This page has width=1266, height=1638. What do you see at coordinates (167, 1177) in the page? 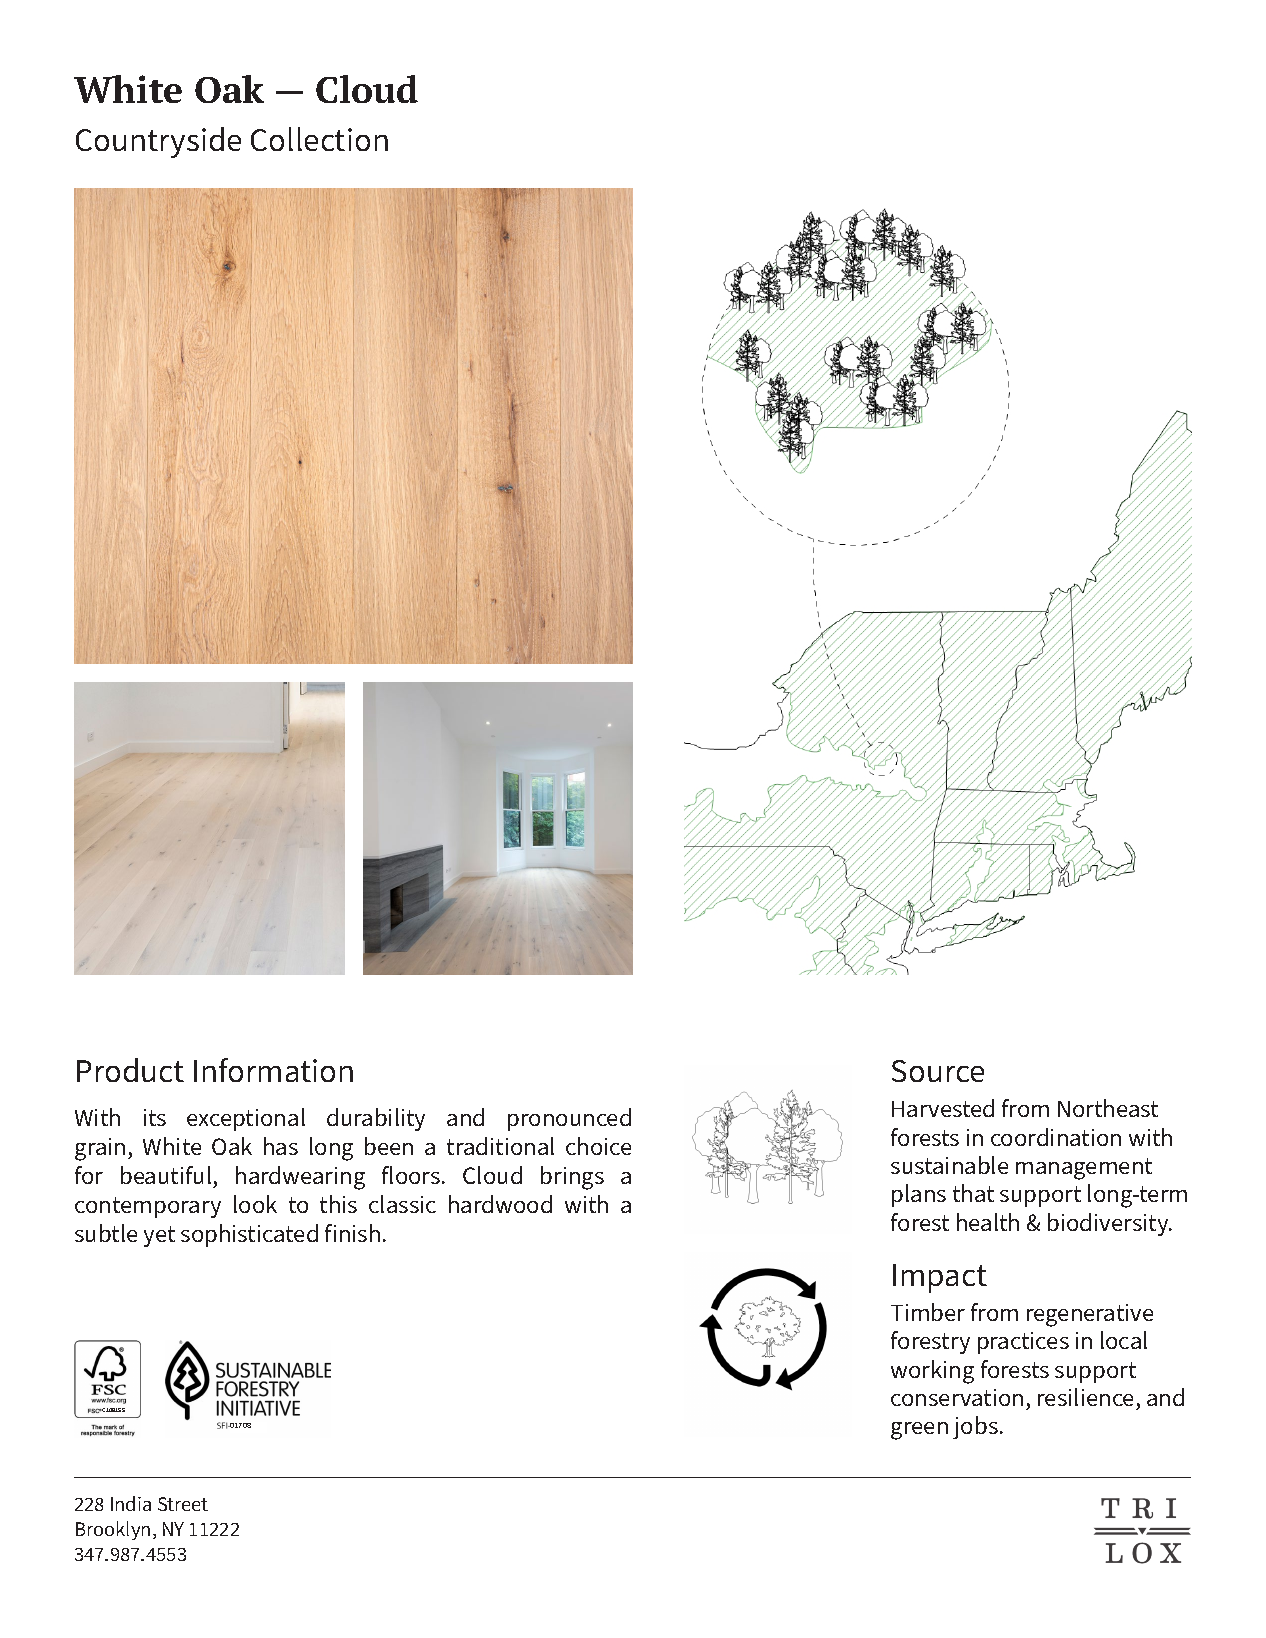
I see `beautiful` at bounding box center [167, 1177].
